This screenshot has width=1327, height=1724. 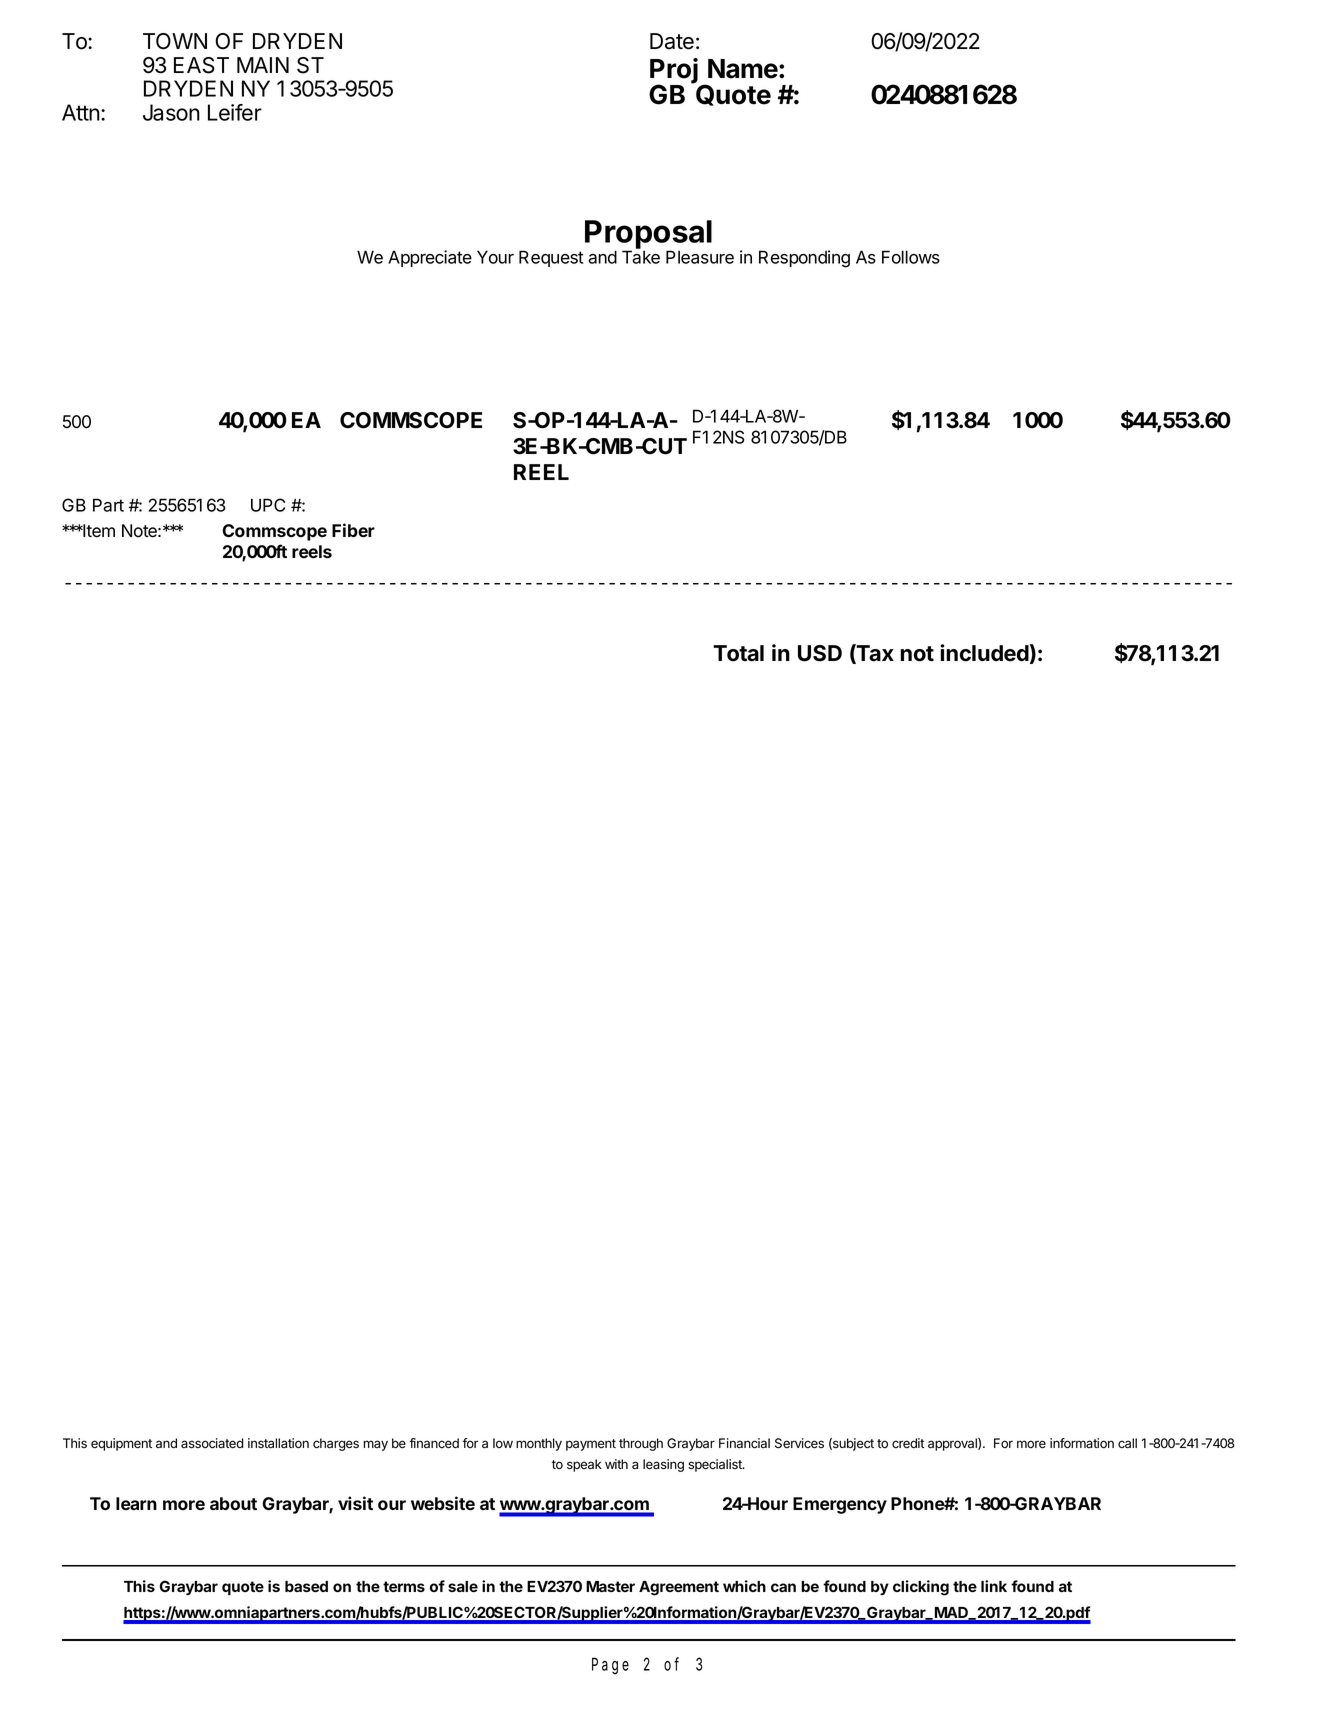 I want to click on Master, so click(x=610, y=1586).
